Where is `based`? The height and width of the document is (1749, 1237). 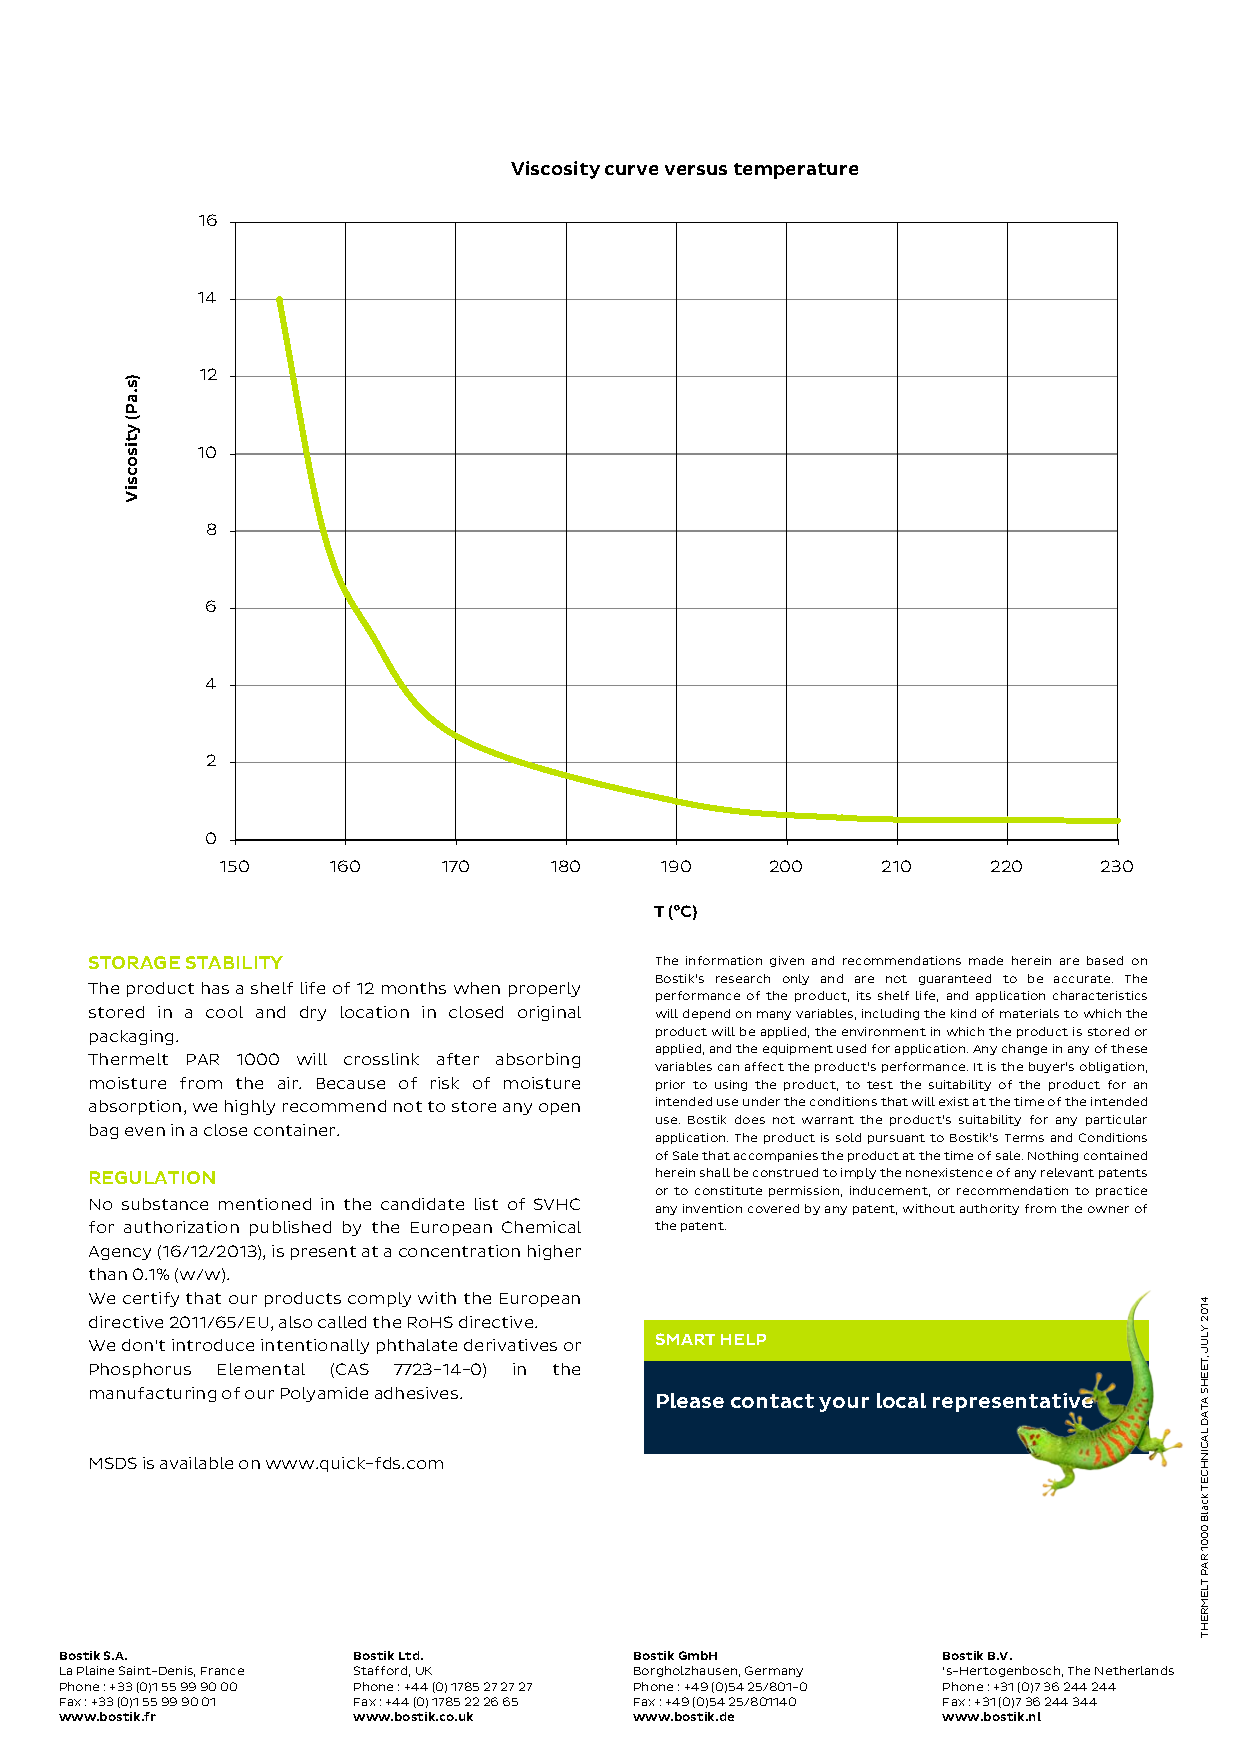 based is located at coordinates (1105, 960).
